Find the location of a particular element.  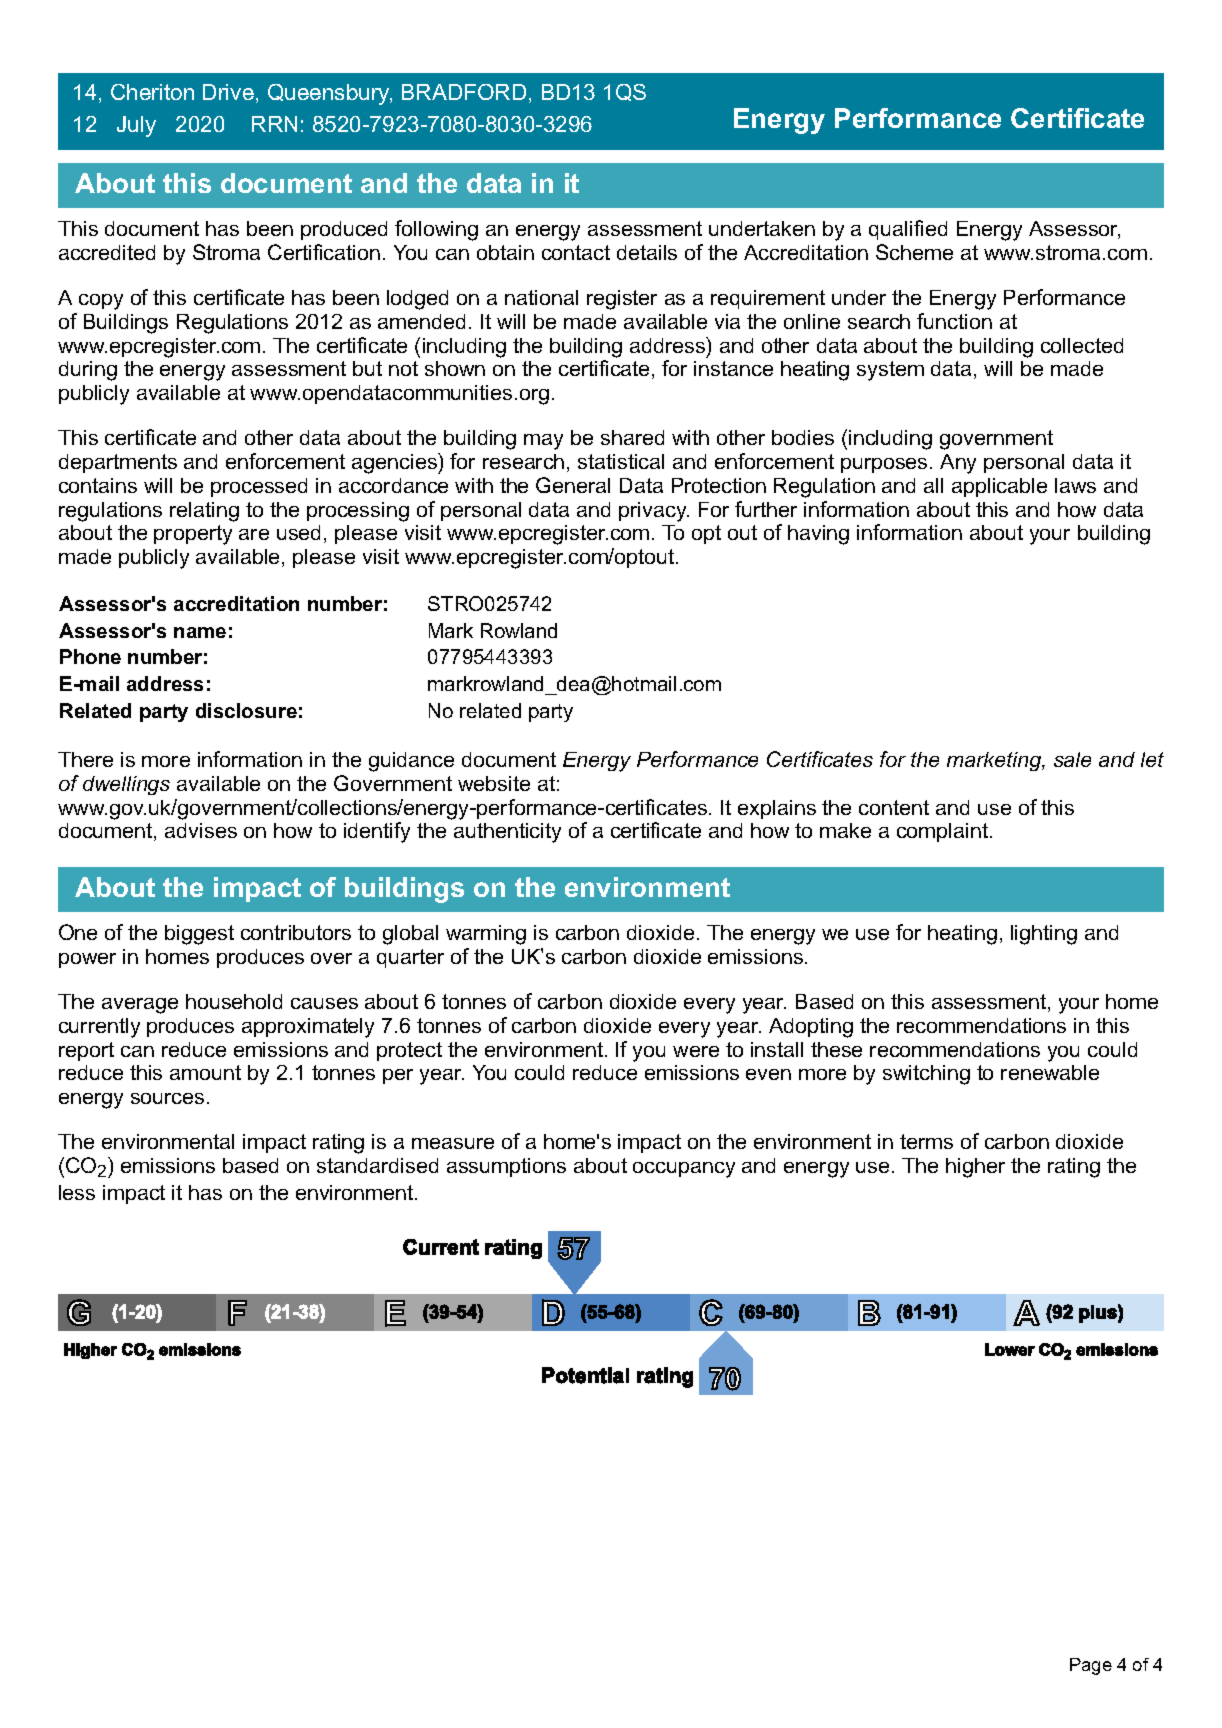

higher is located at coordinates (975, 1168).
